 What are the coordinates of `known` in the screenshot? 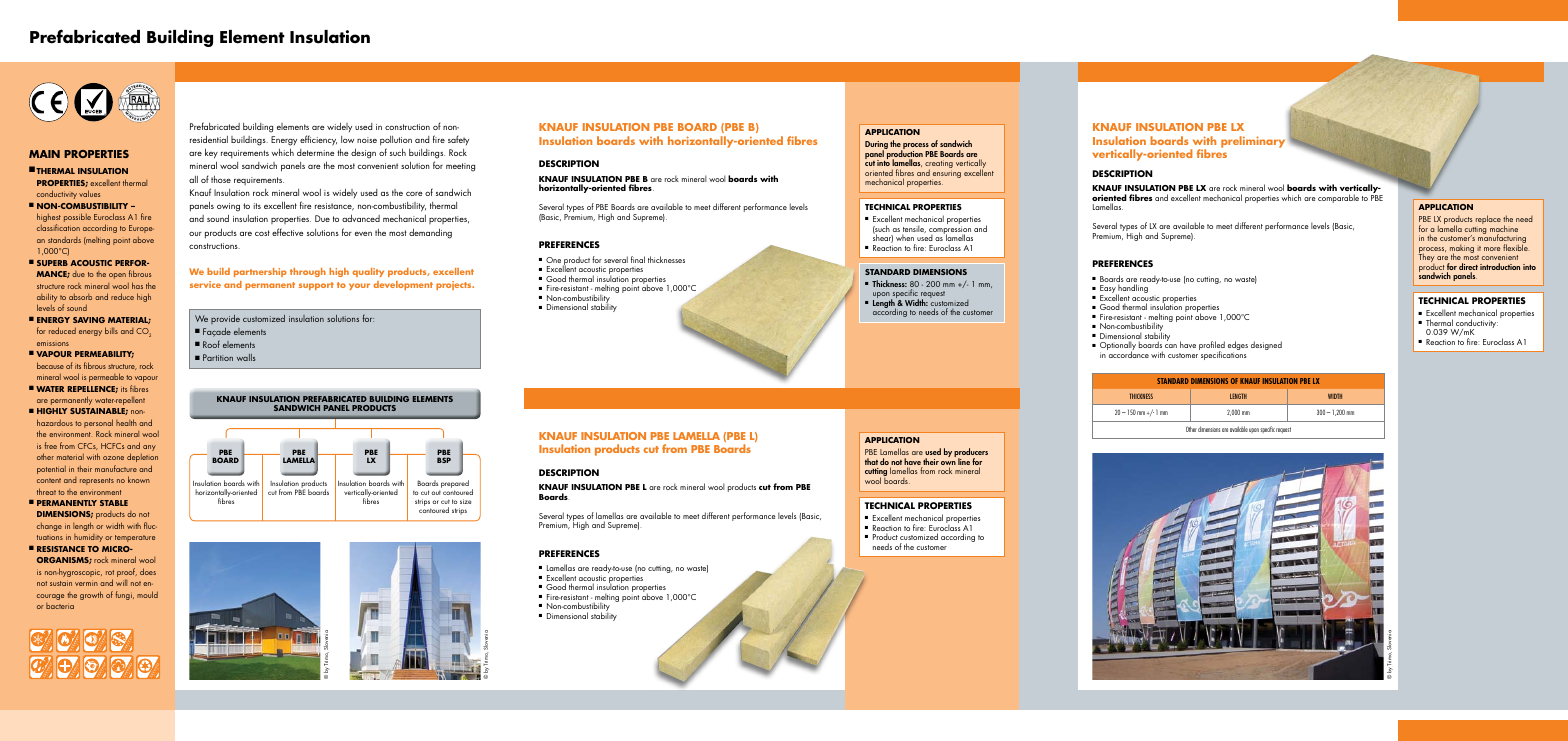 It's located at (139, 479).
